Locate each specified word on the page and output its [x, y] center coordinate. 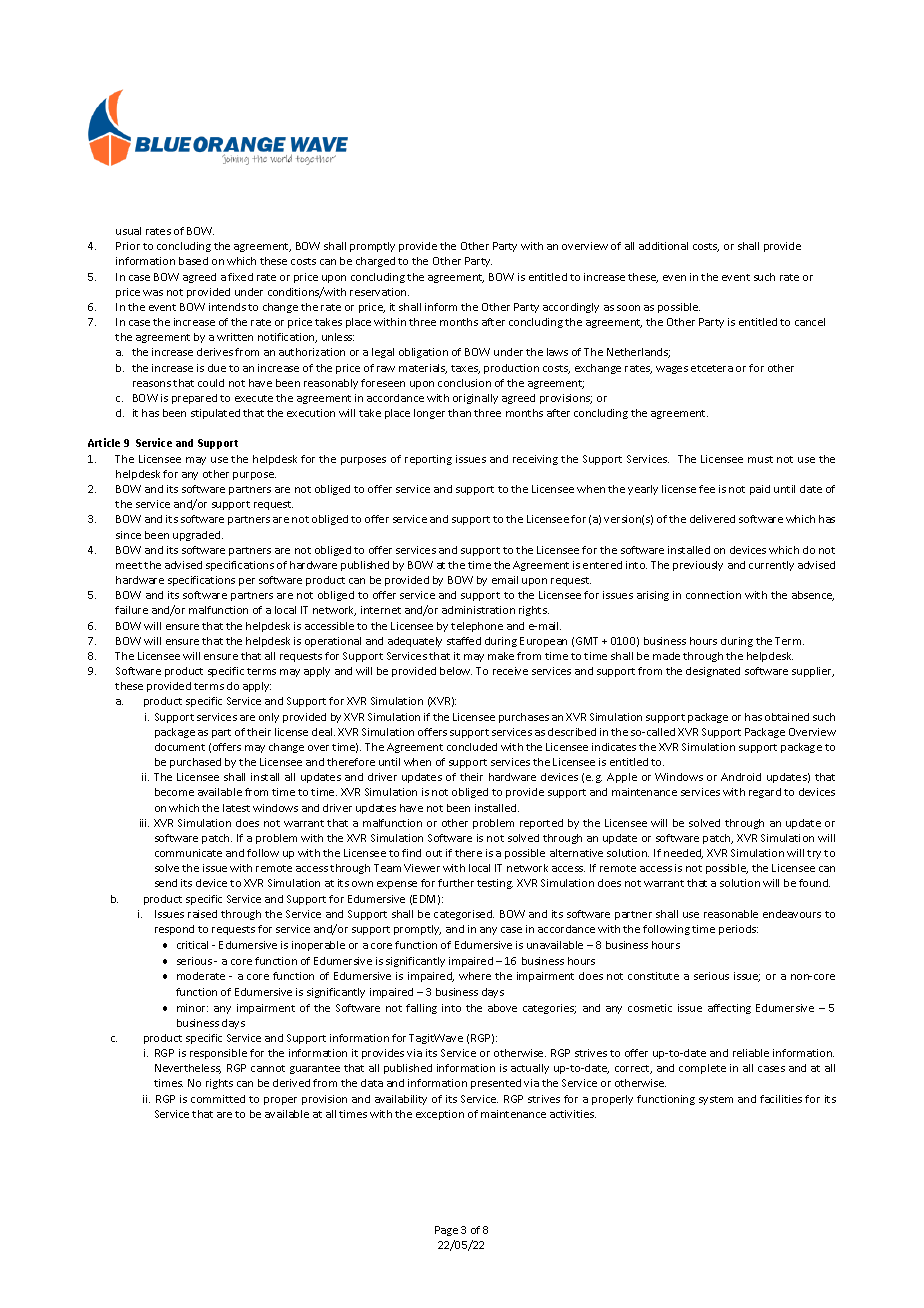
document [180, 747]
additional [663, 246]
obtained [787, 717]
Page [446, 1231]
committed [218, 1099]
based [193, 261]
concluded [472, 747]
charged [375, 262]
